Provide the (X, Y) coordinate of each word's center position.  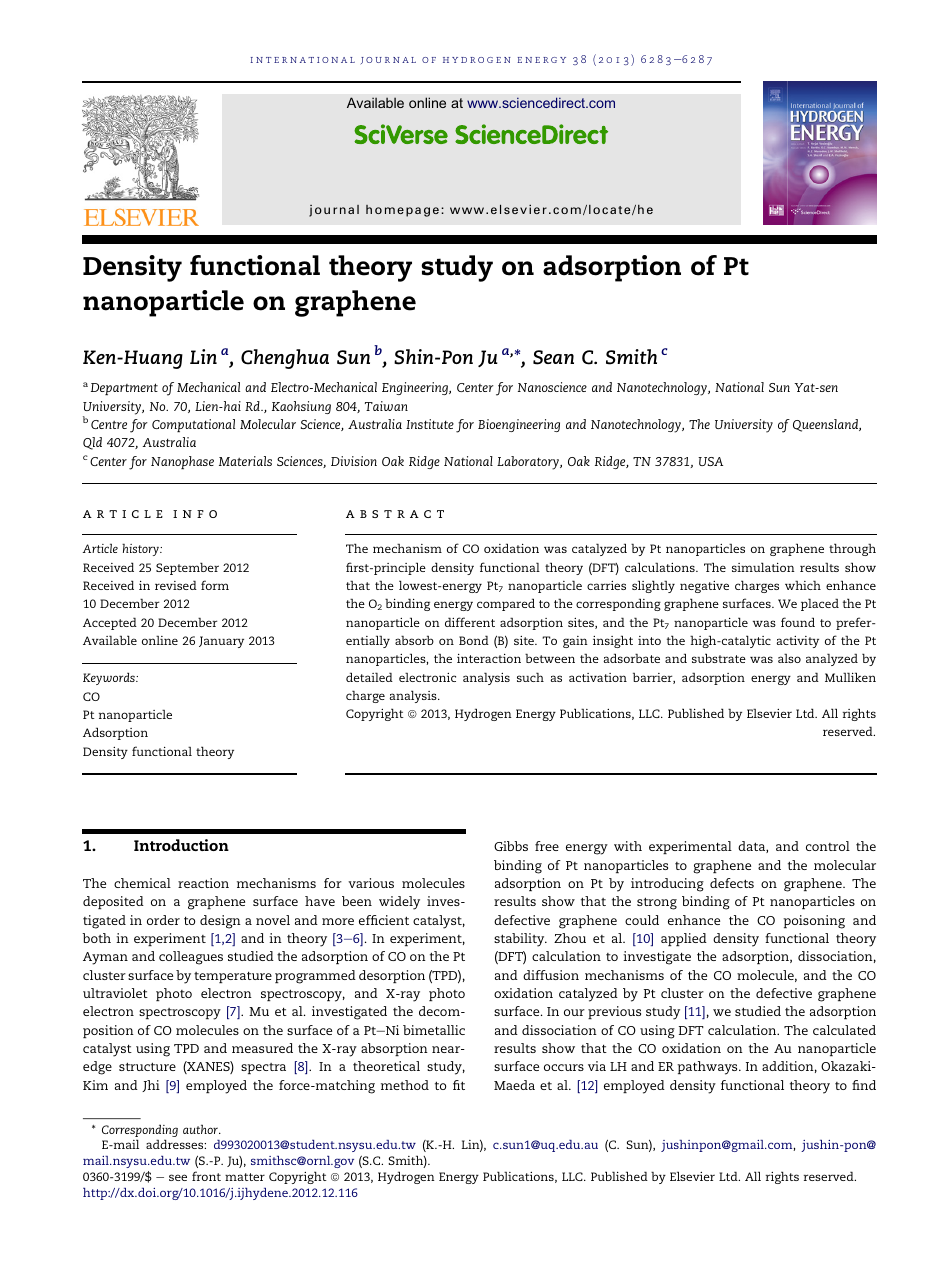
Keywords (110, 678)
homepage (402, 211)
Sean (553, 357)
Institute (430, 424)
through (852, 549)
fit (459, 1085)
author (202, 1129)
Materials (245, 461)
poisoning (814, 922)
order (163, 920)
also (789, 658)
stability (520, 940)
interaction (489, 658)
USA (710, 461)
